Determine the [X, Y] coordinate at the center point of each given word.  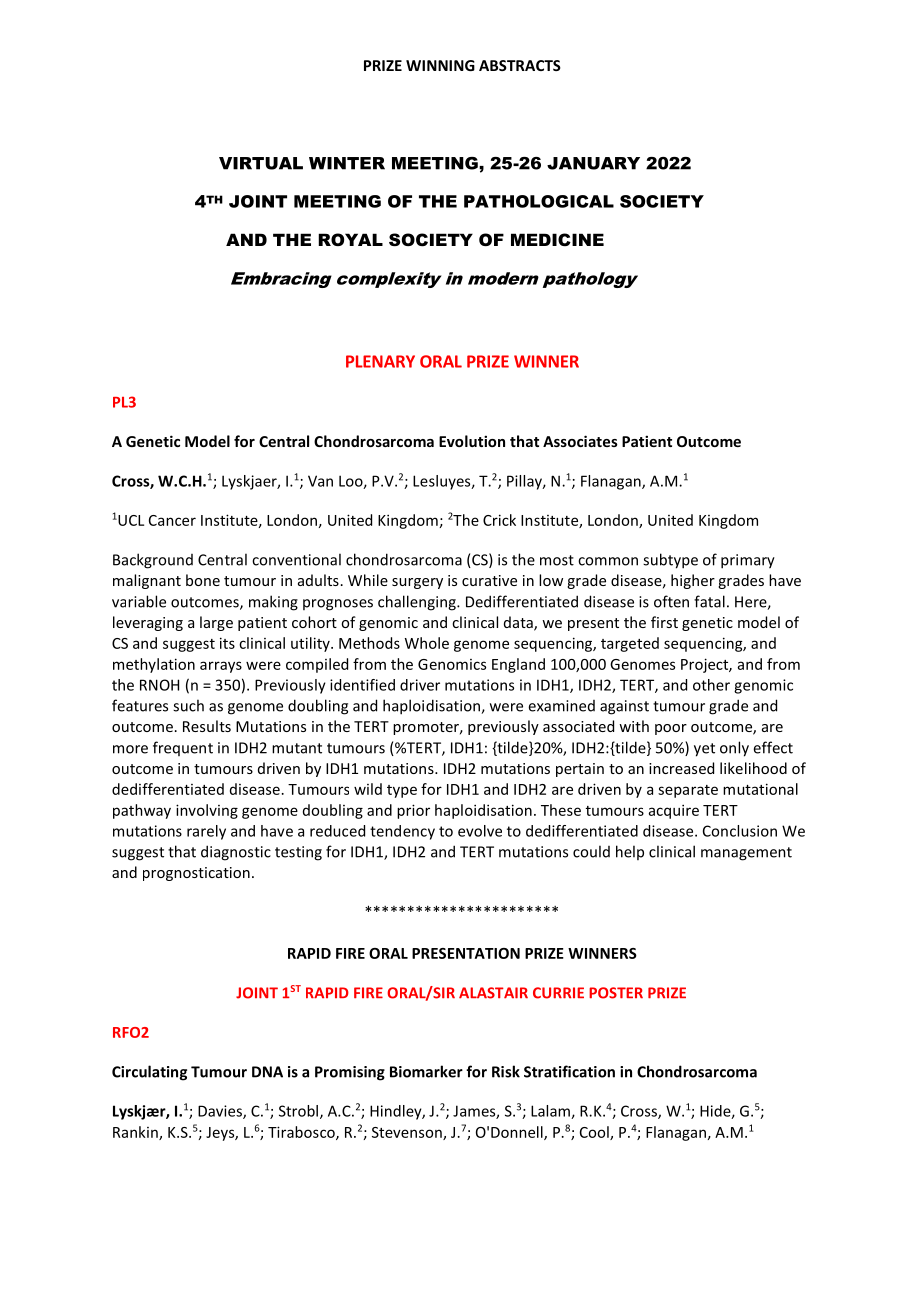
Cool [595, 1133]
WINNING [440, 65]
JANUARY [593, 163]
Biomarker [426, 1071]
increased [681, 768]
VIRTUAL [261, 163]
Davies [221, 1112]
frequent [183, 748]
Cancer [172, 520]
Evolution [472, 441]
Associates [580, 441]
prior [413, 811]
